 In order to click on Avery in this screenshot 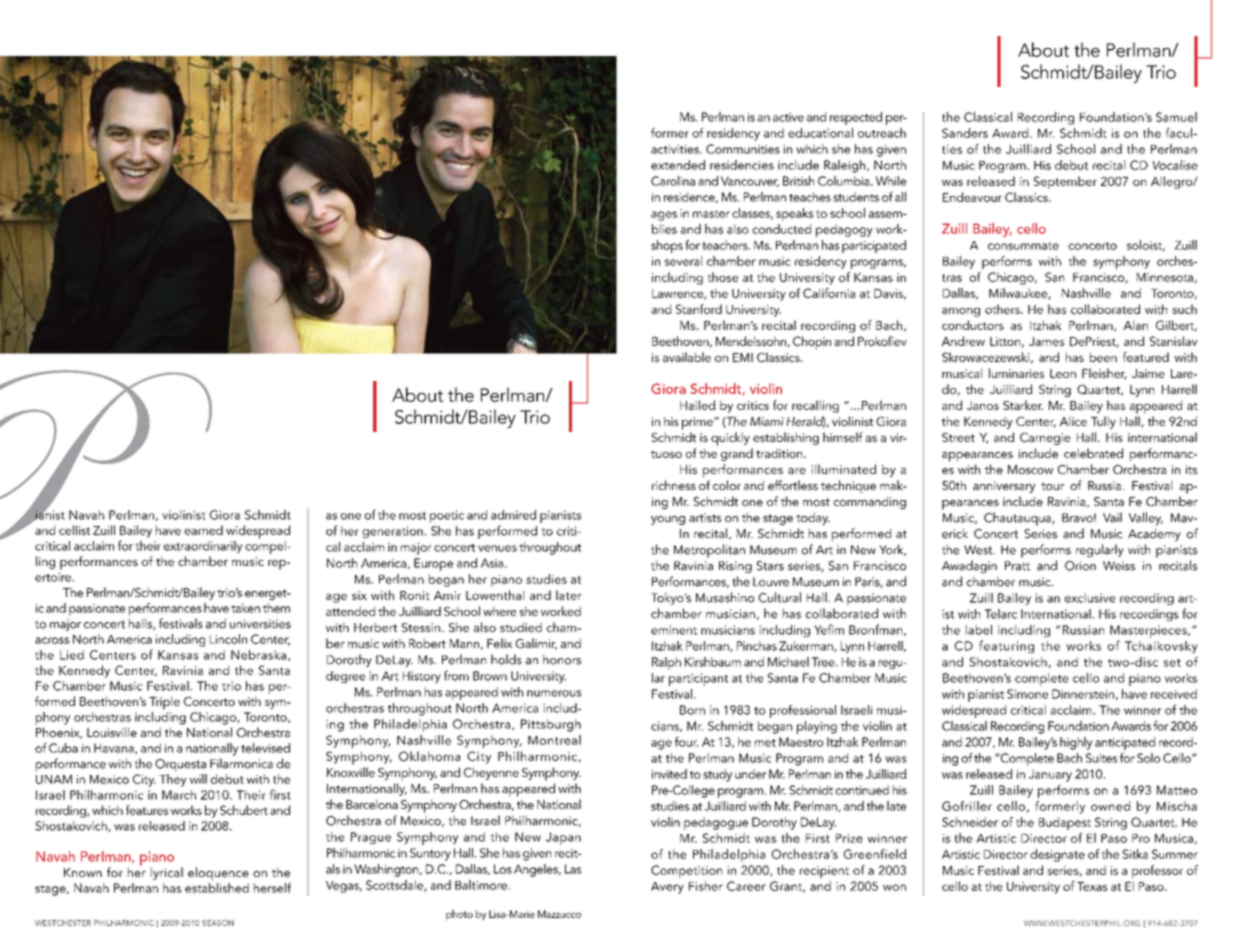, I will do `click(667, 888)`.
